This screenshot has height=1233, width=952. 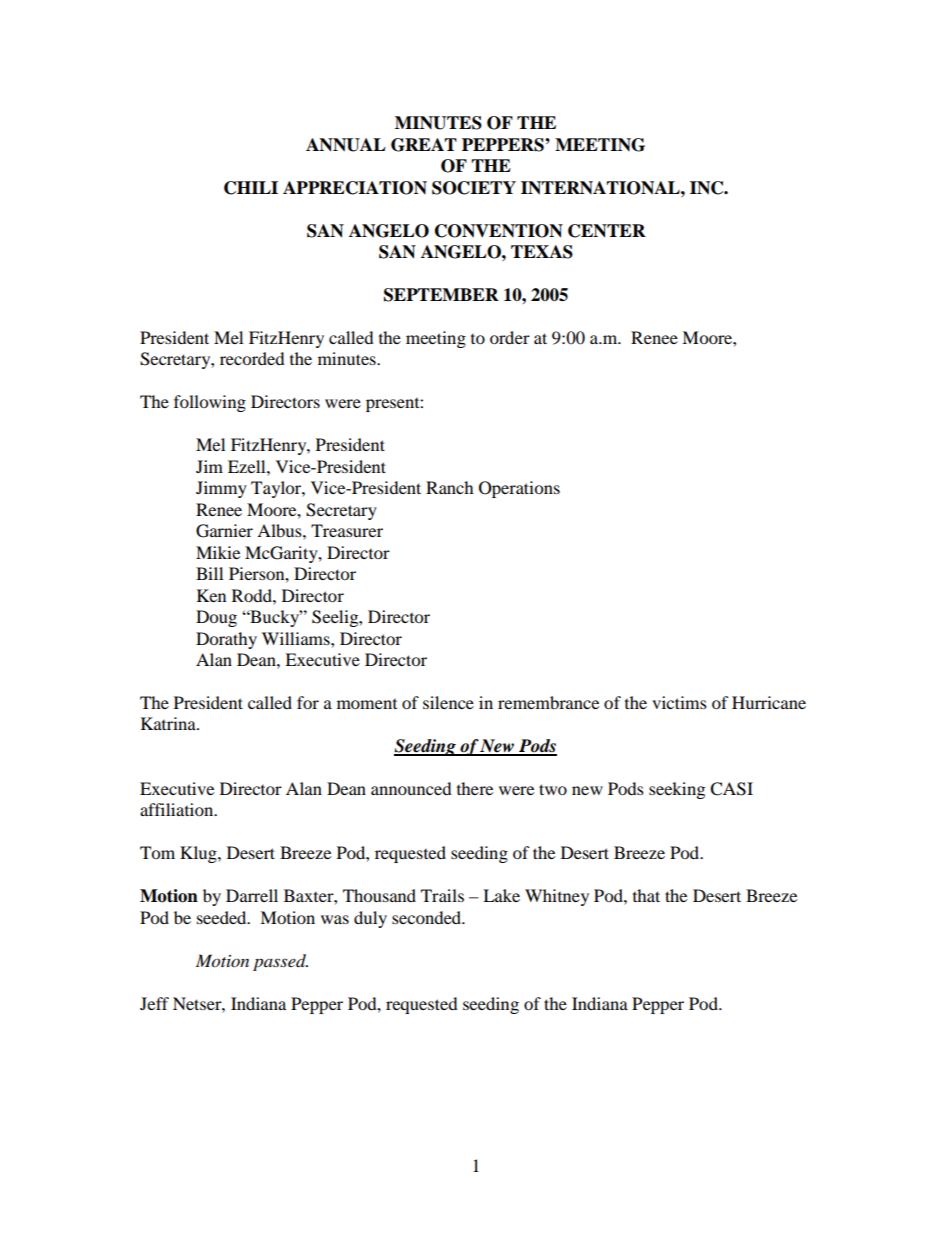 I want to click on SOCIETY, so click(x=474, y=188).
